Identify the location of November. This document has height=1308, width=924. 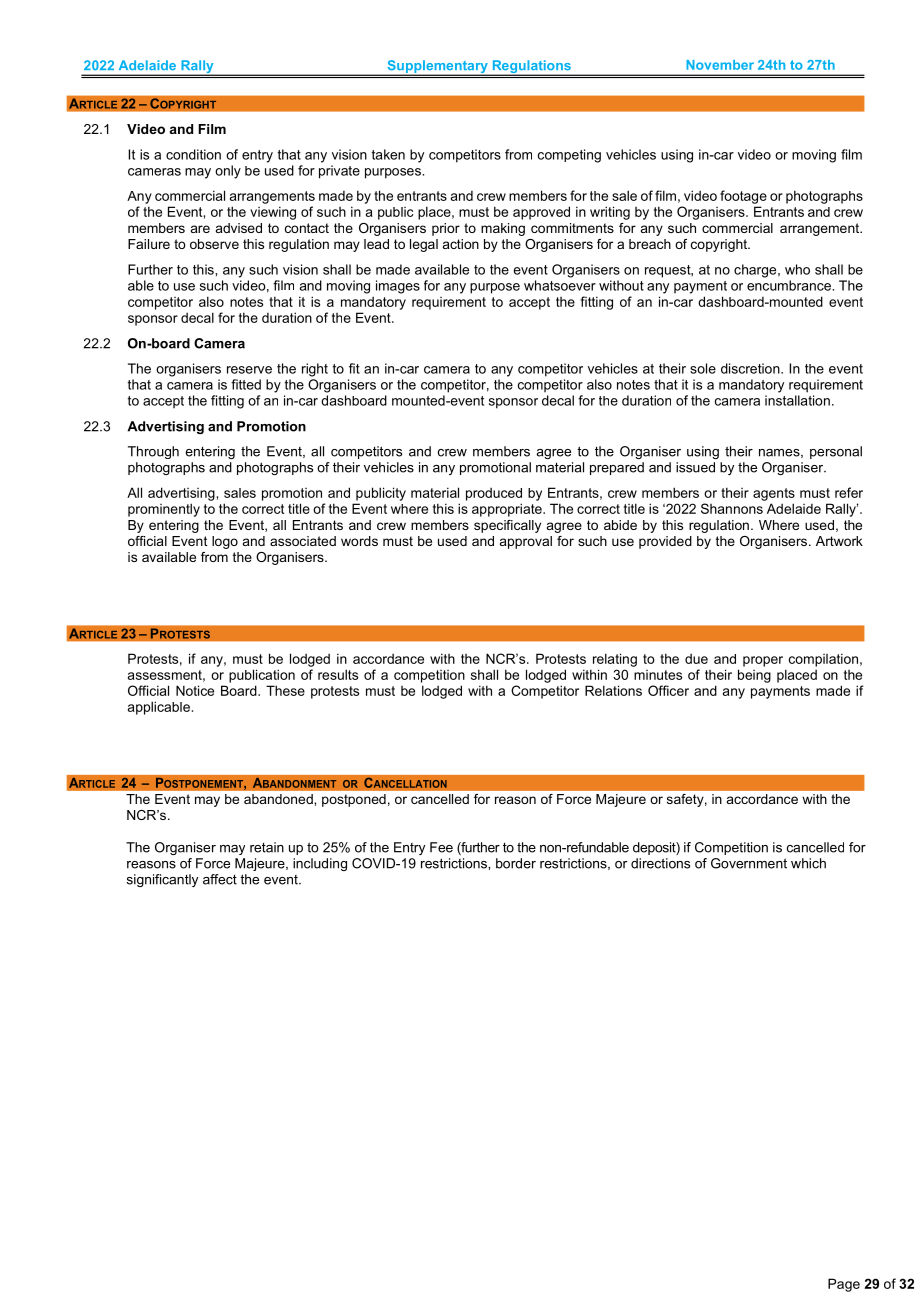
(720, 65).
